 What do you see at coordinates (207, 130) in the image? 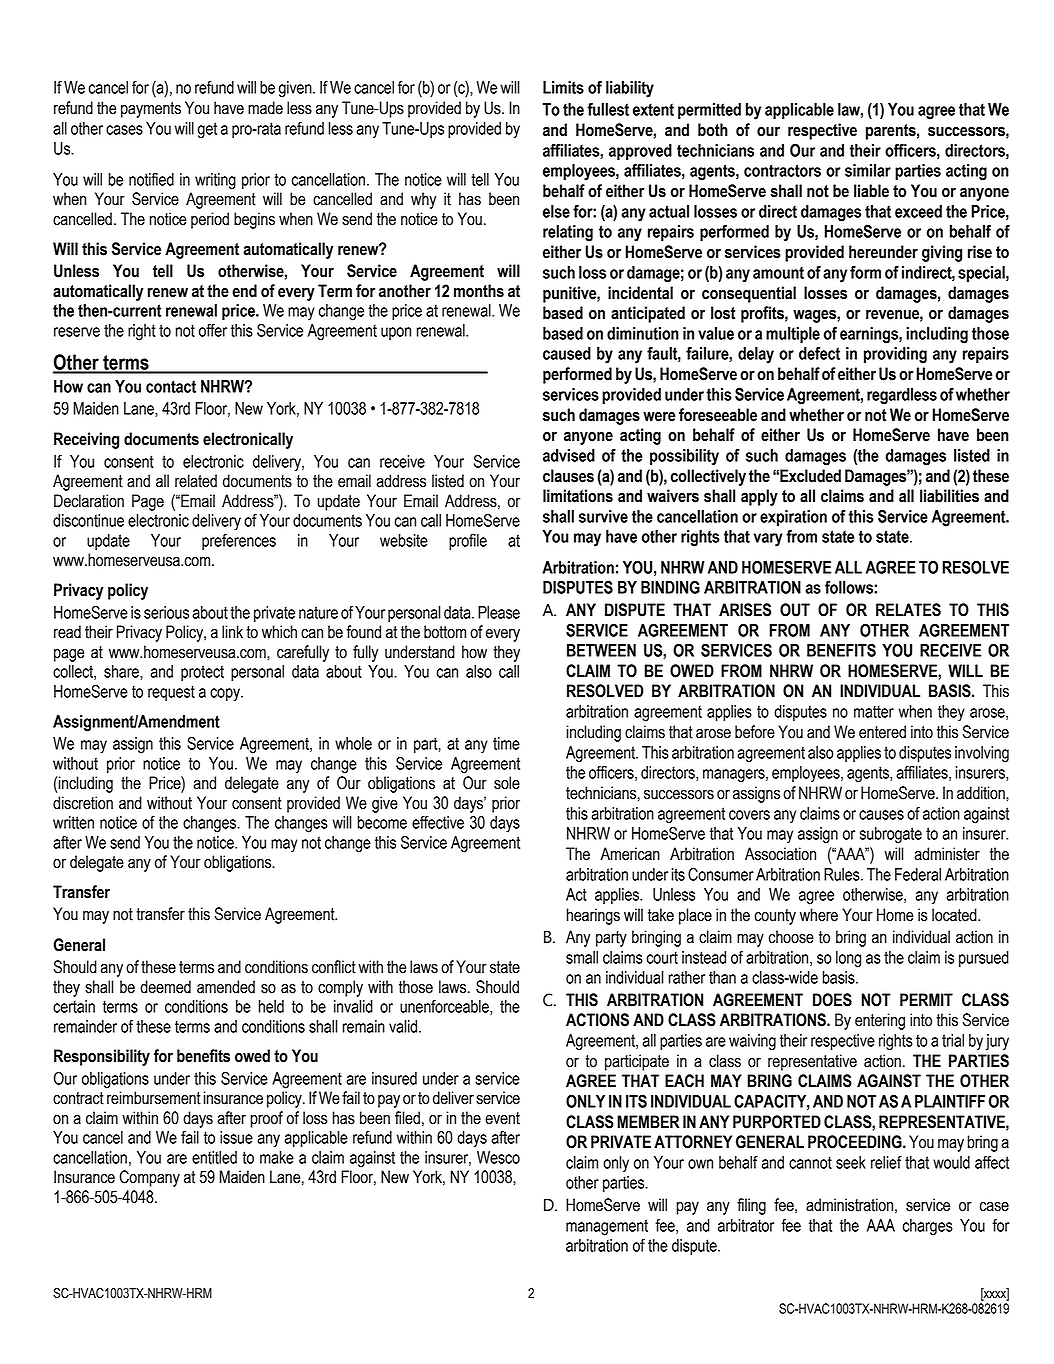
I see `get` at bounding box center [207, 130].
